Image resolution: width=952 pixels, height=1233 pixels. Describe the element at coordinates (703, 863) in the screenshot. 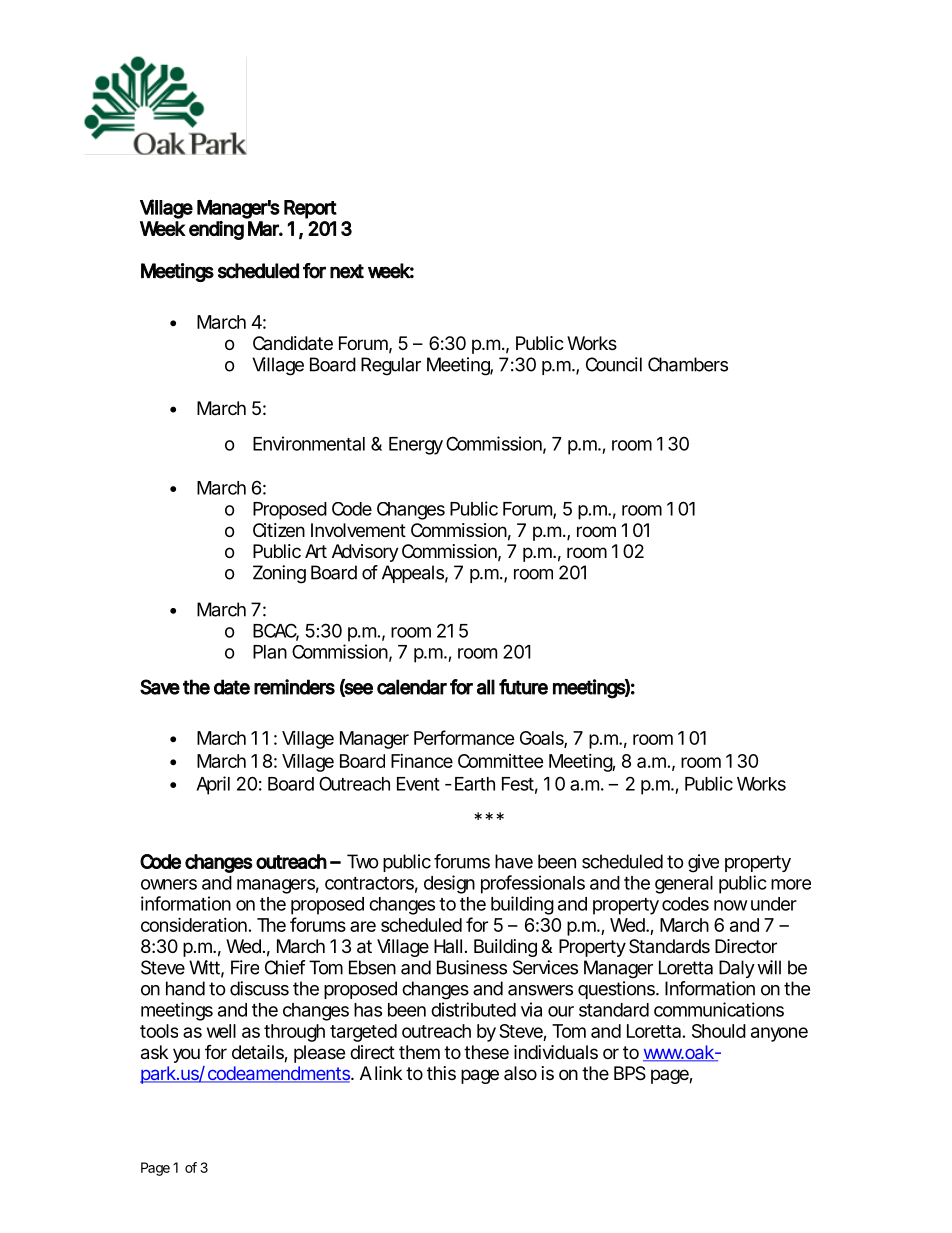

I see `give` at that location.
